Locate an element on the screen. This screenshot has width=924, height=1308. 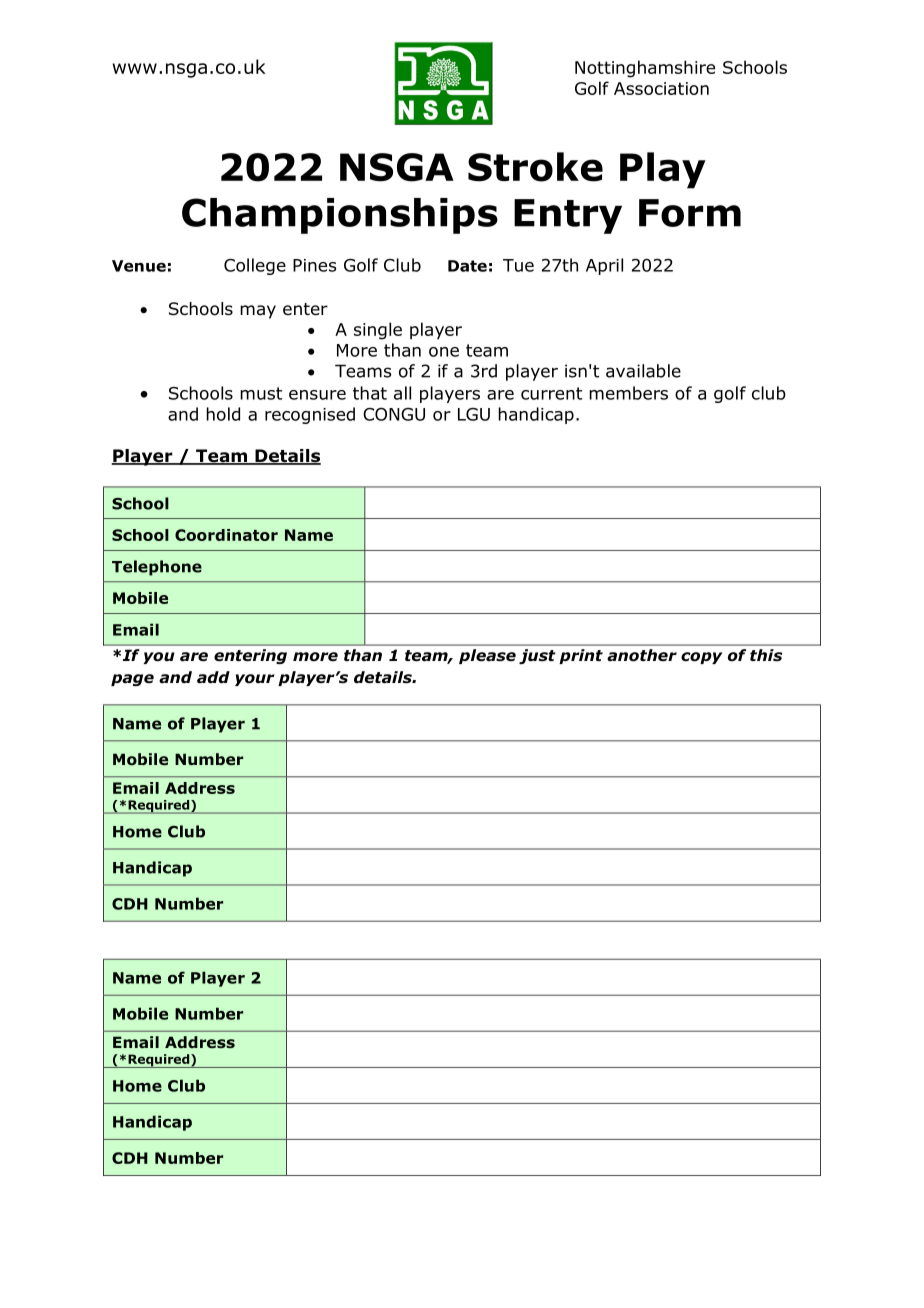
copy is located at coordinates (702, 658).
